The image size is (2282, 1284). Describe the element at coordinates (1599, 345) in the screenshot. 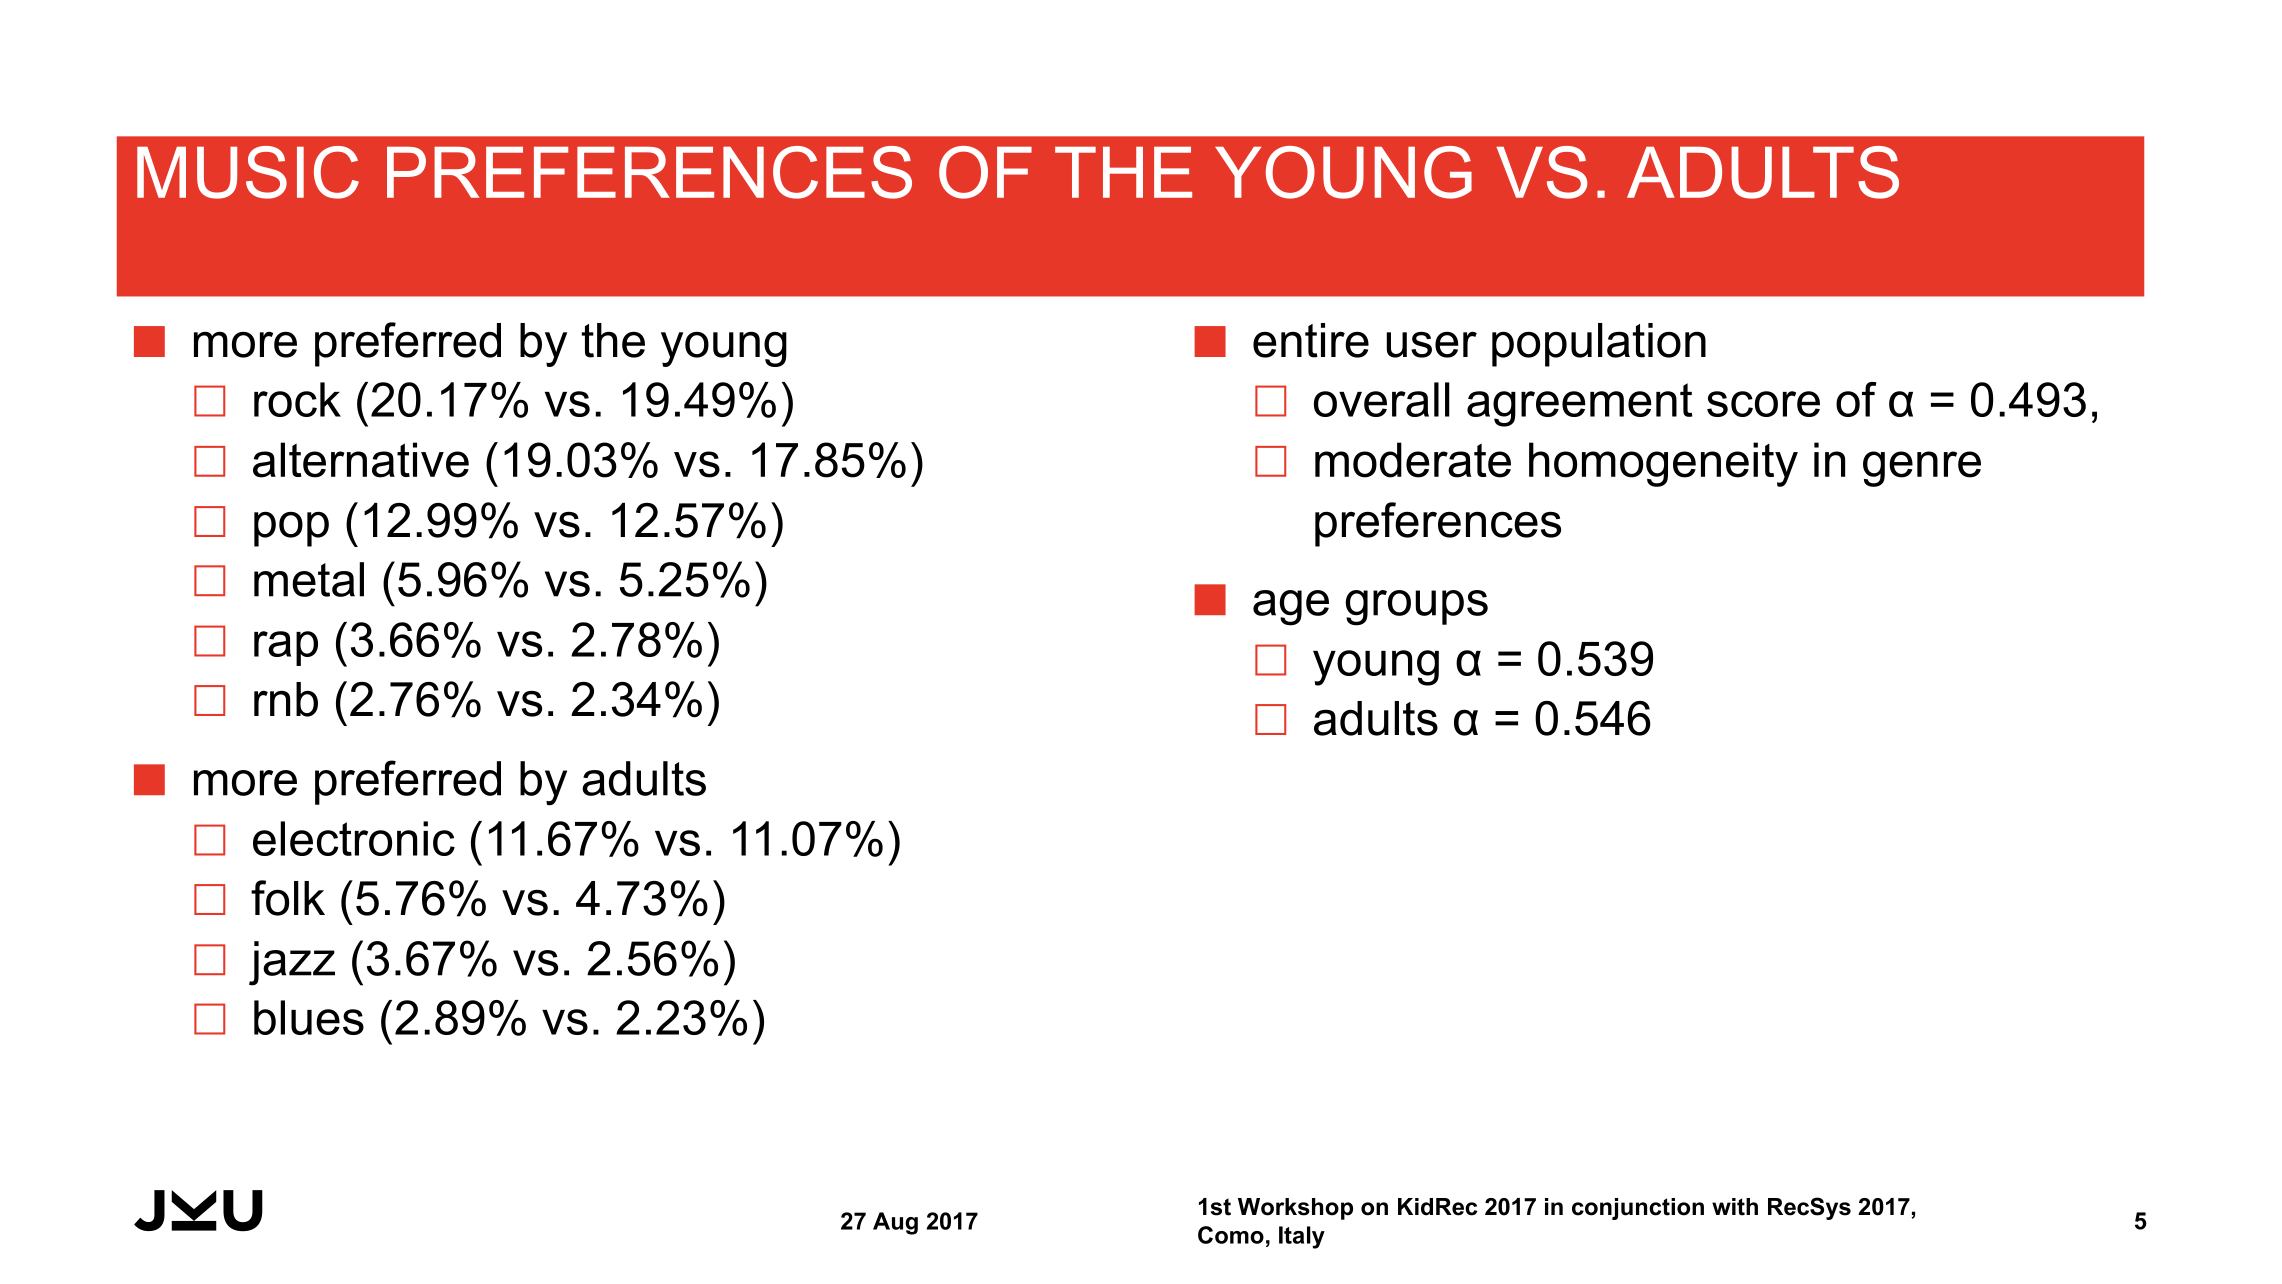

I see `population` at that location.
